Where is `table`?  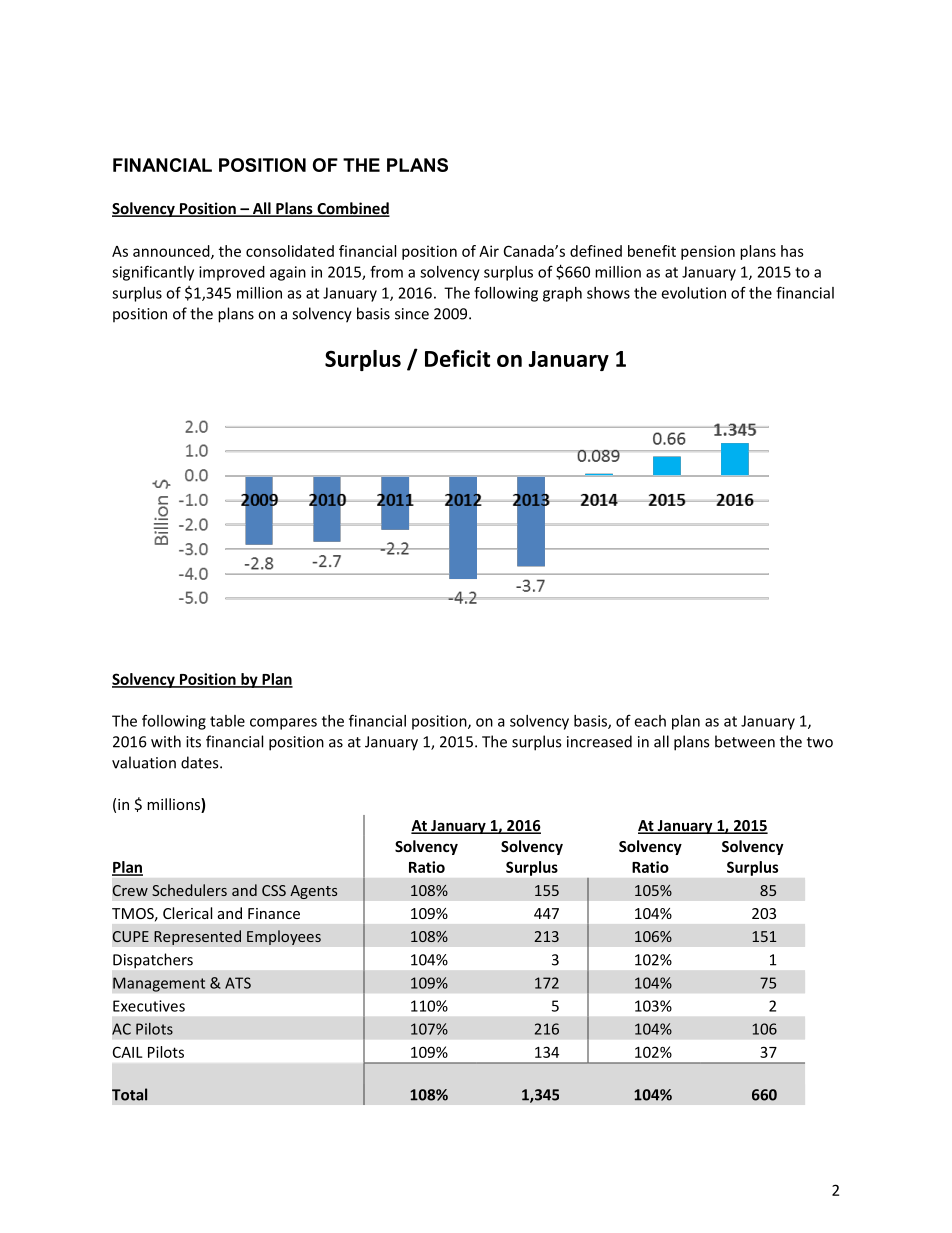 table is located at coordinates (227, 721).
